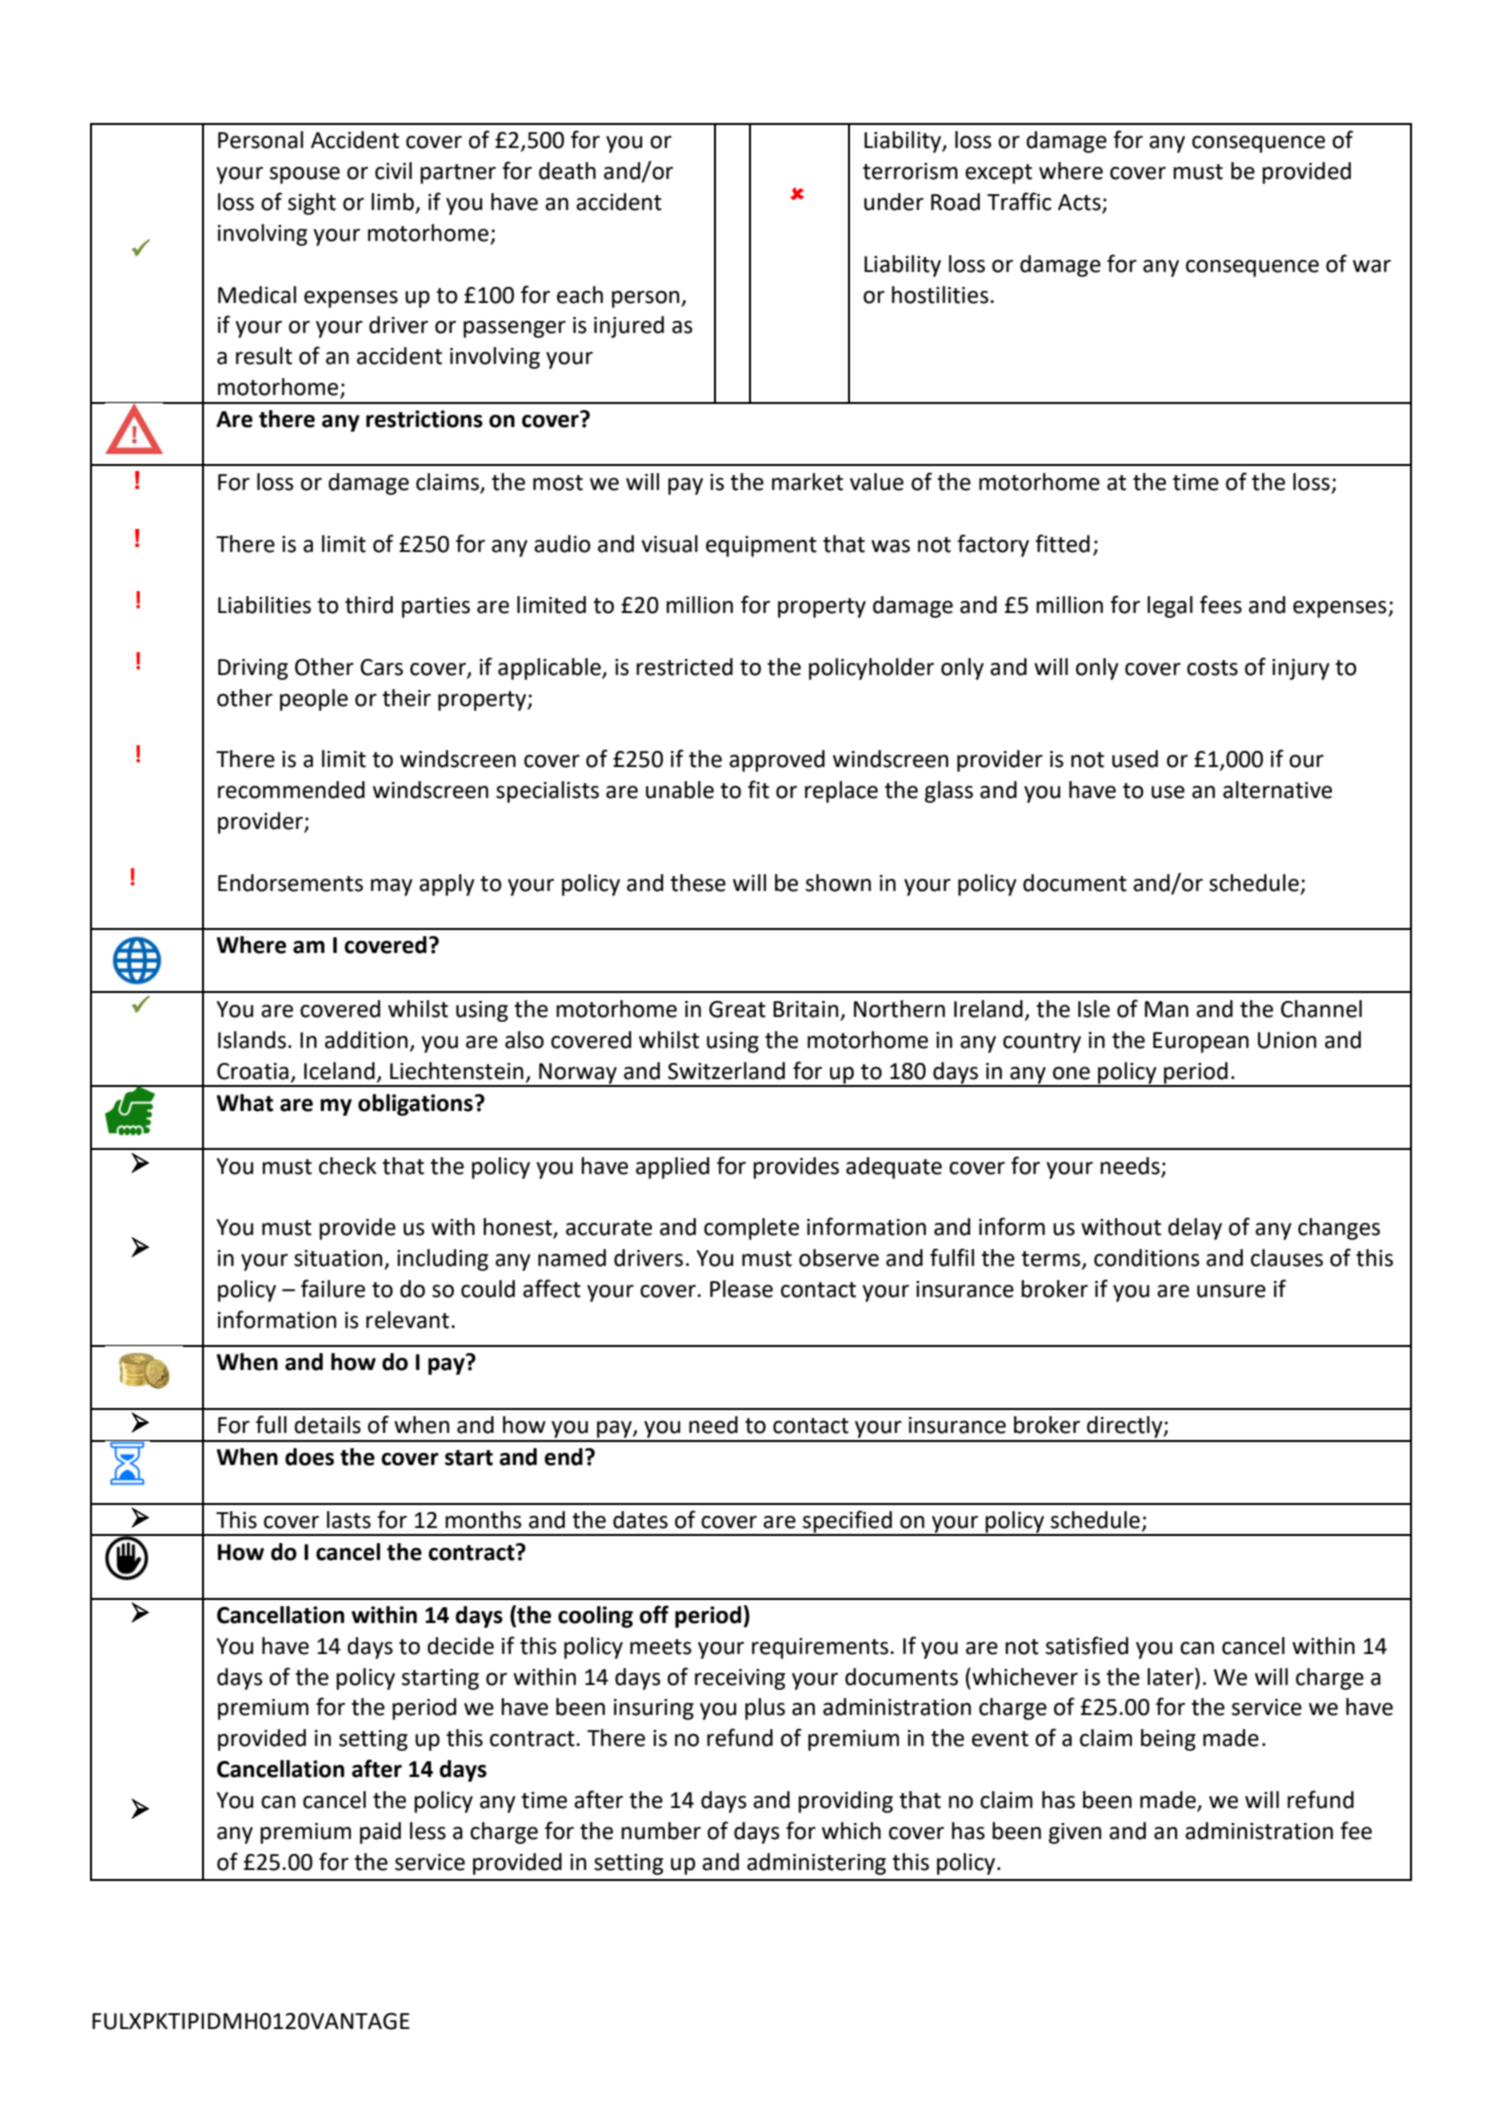 The width and height of the screenshot is (1502, 2125). Describe the element at coordinates (366, 1040) in the screenshot. I see `addition` at that location.
